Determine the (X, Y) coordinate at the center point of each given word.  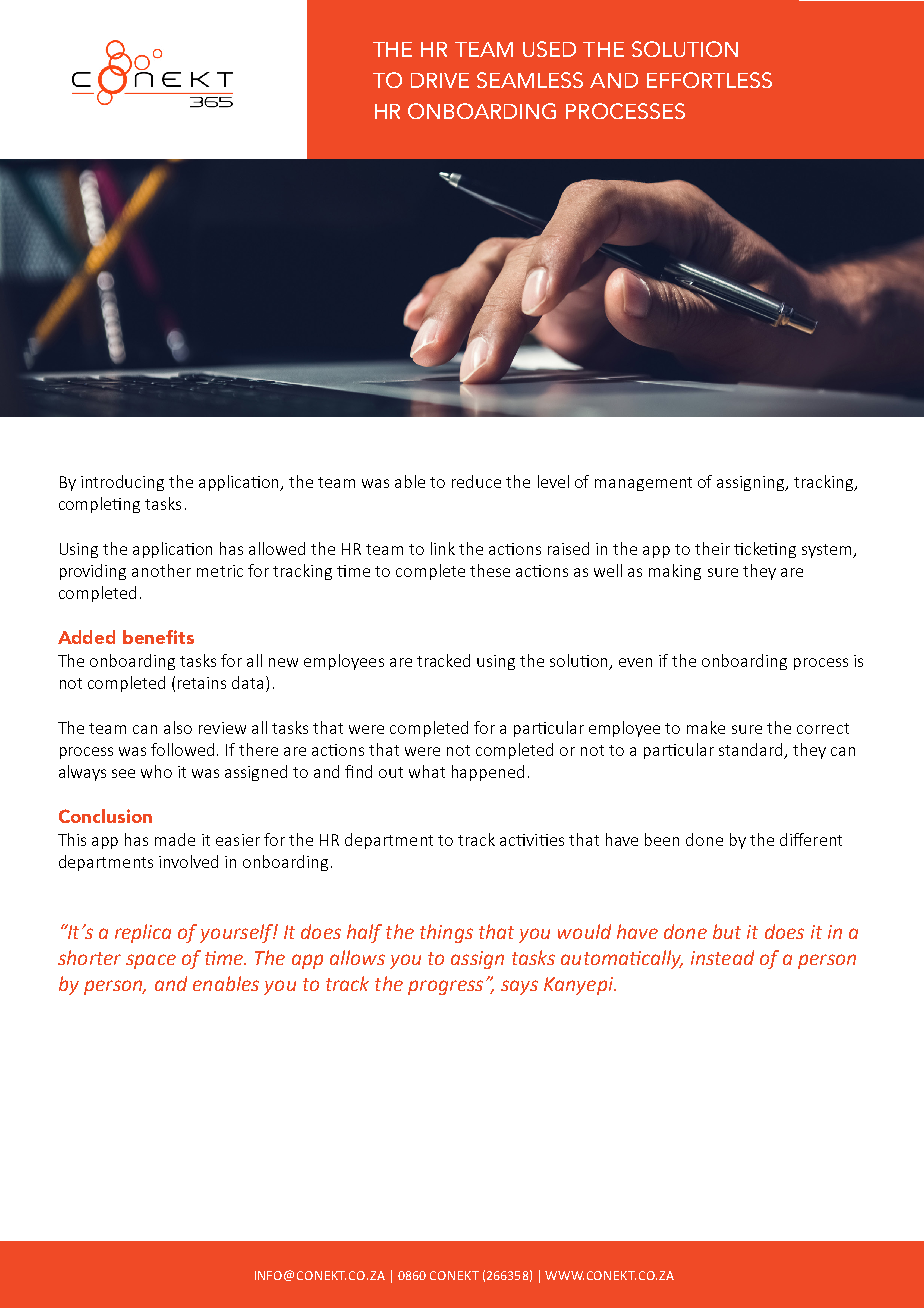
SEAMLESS (530, 80)
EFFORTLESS (709, 80)
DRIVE (440, 80)
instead (722, 957)
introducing (122, 483)
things (446, 933)
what (427, 771)
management (643, 484)
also (178, 727)
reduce (476, 481)
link (443, 548)
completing (99, 505)
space (151, 961)
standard (752, 751)
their (712, 548)
